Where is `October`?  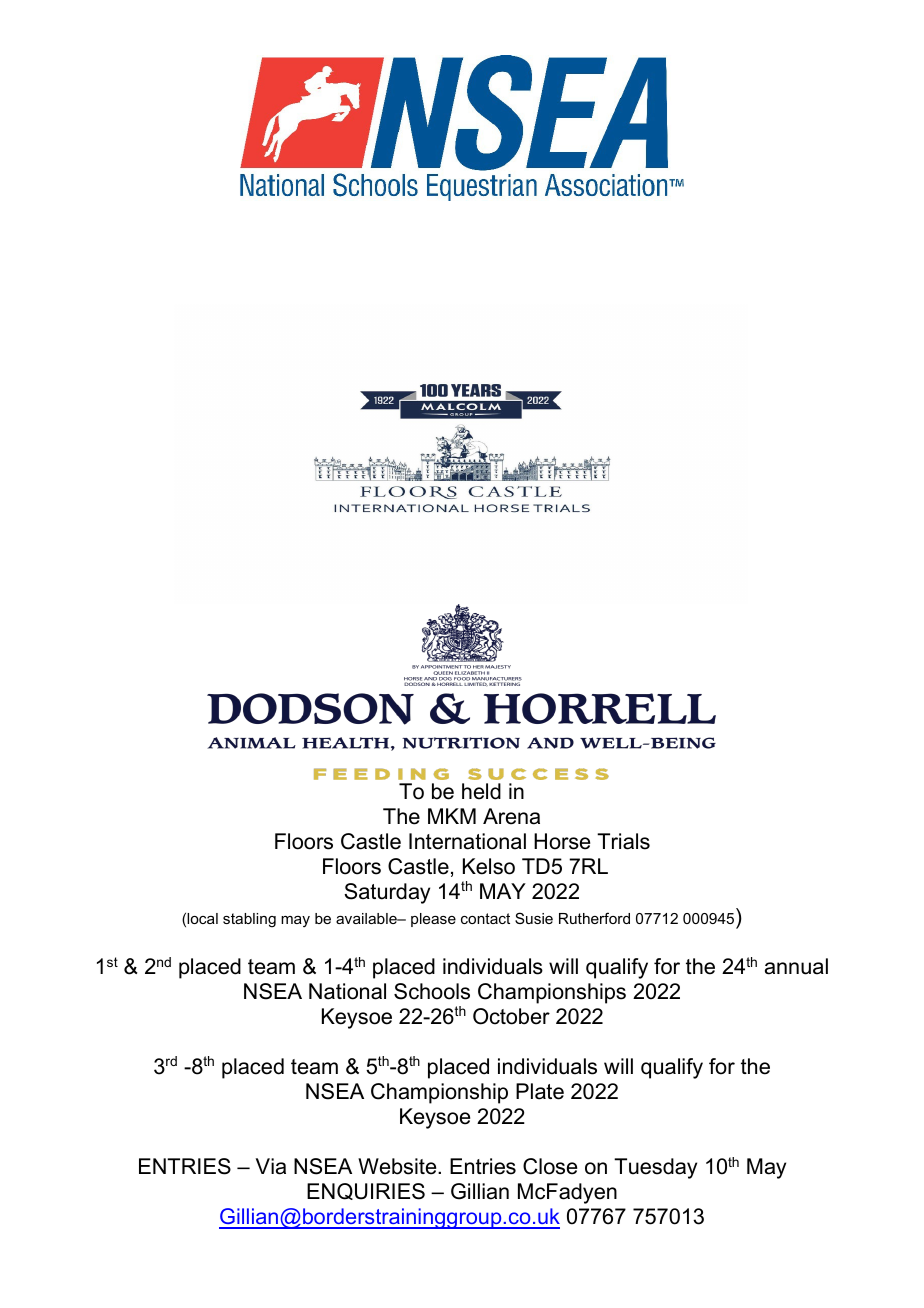
October is located at coordinates (511, 1016).
